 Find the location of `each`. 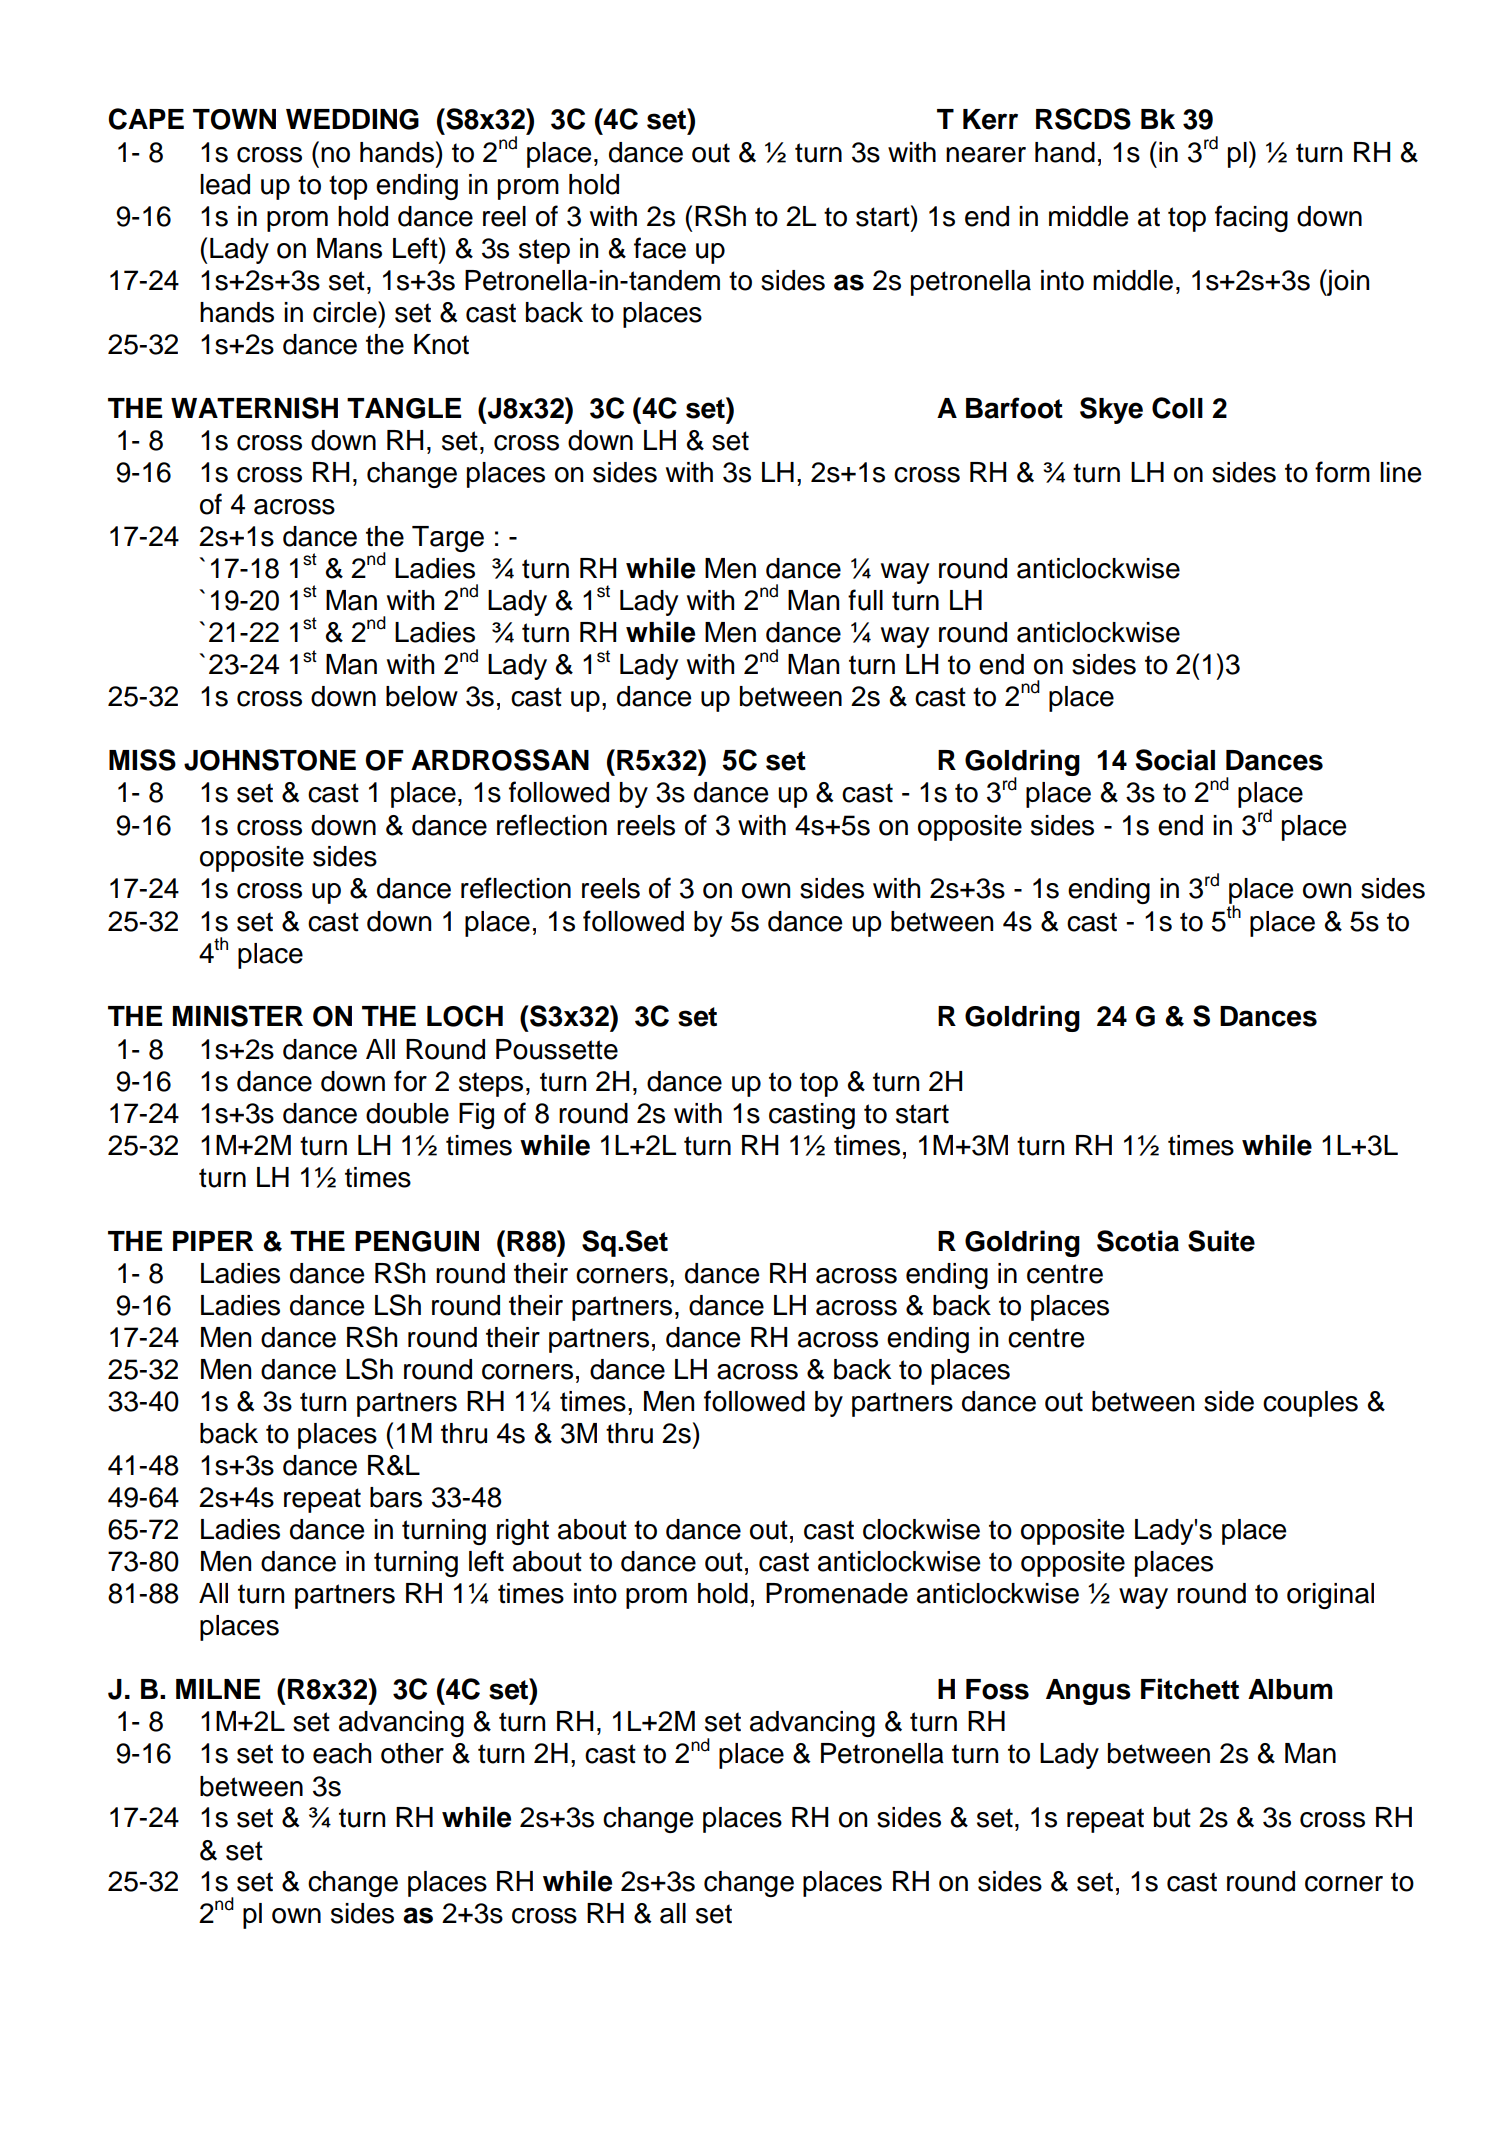

each is located at coordinates (342, 1753).
